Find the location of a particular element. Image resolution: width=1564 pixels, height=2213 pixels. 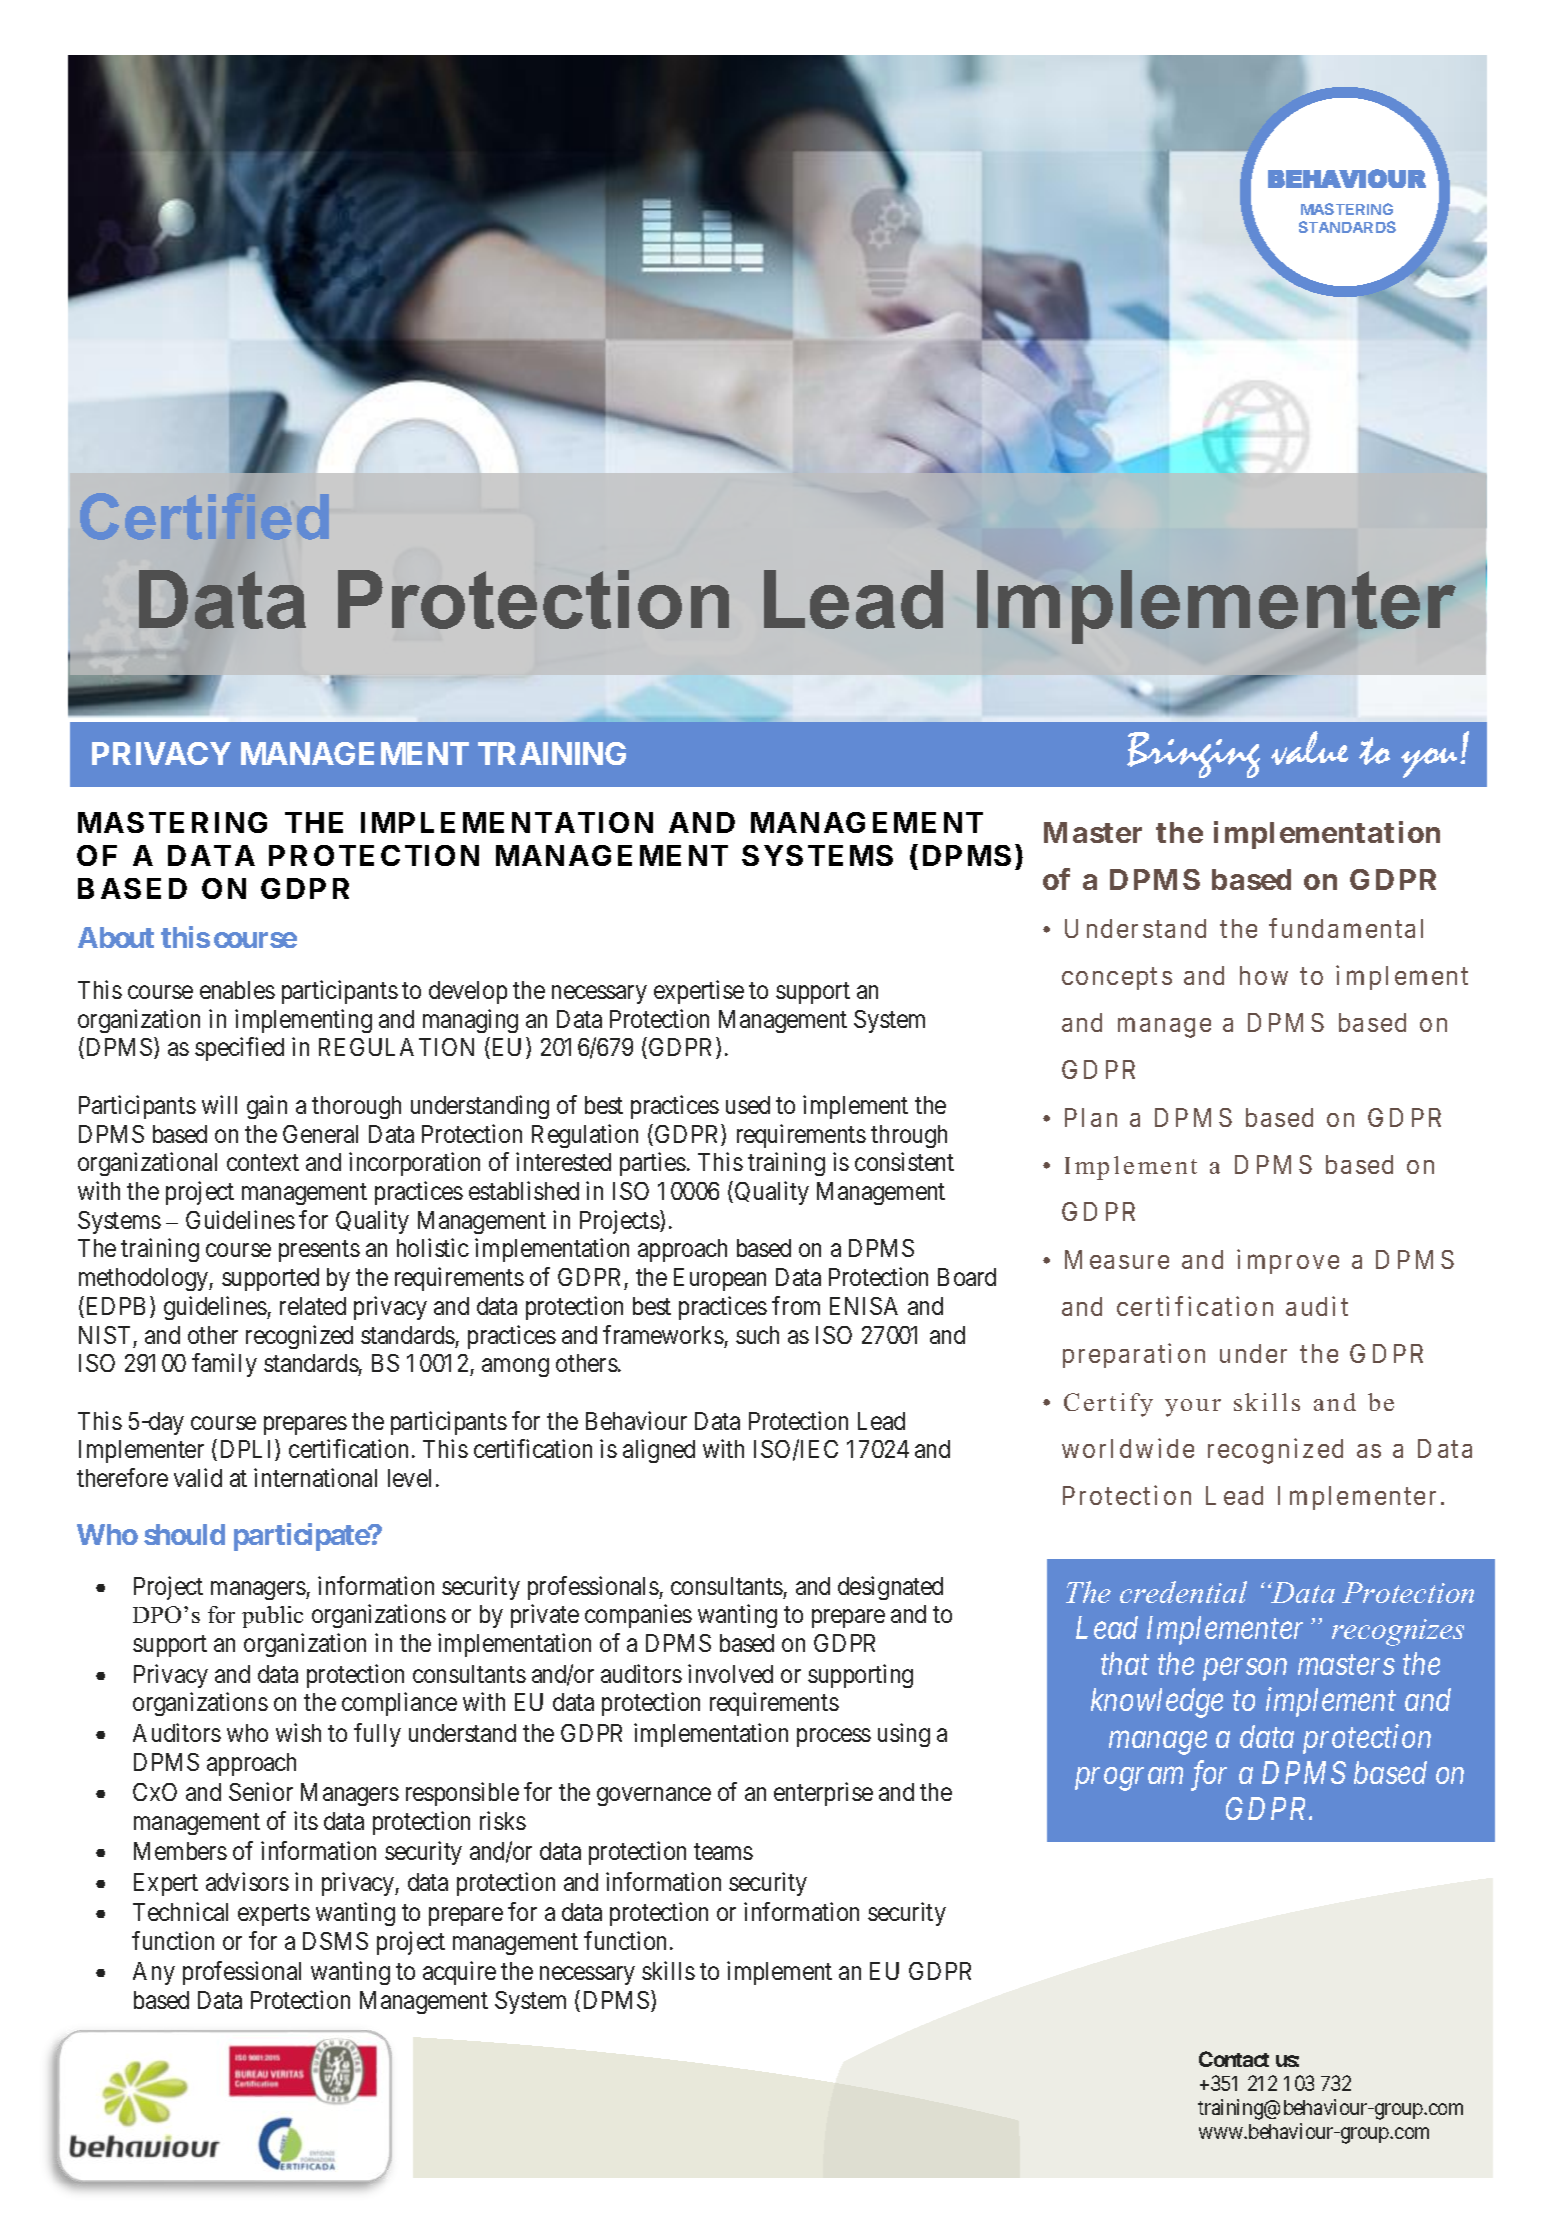

About is located at coordinates (116, 937).
